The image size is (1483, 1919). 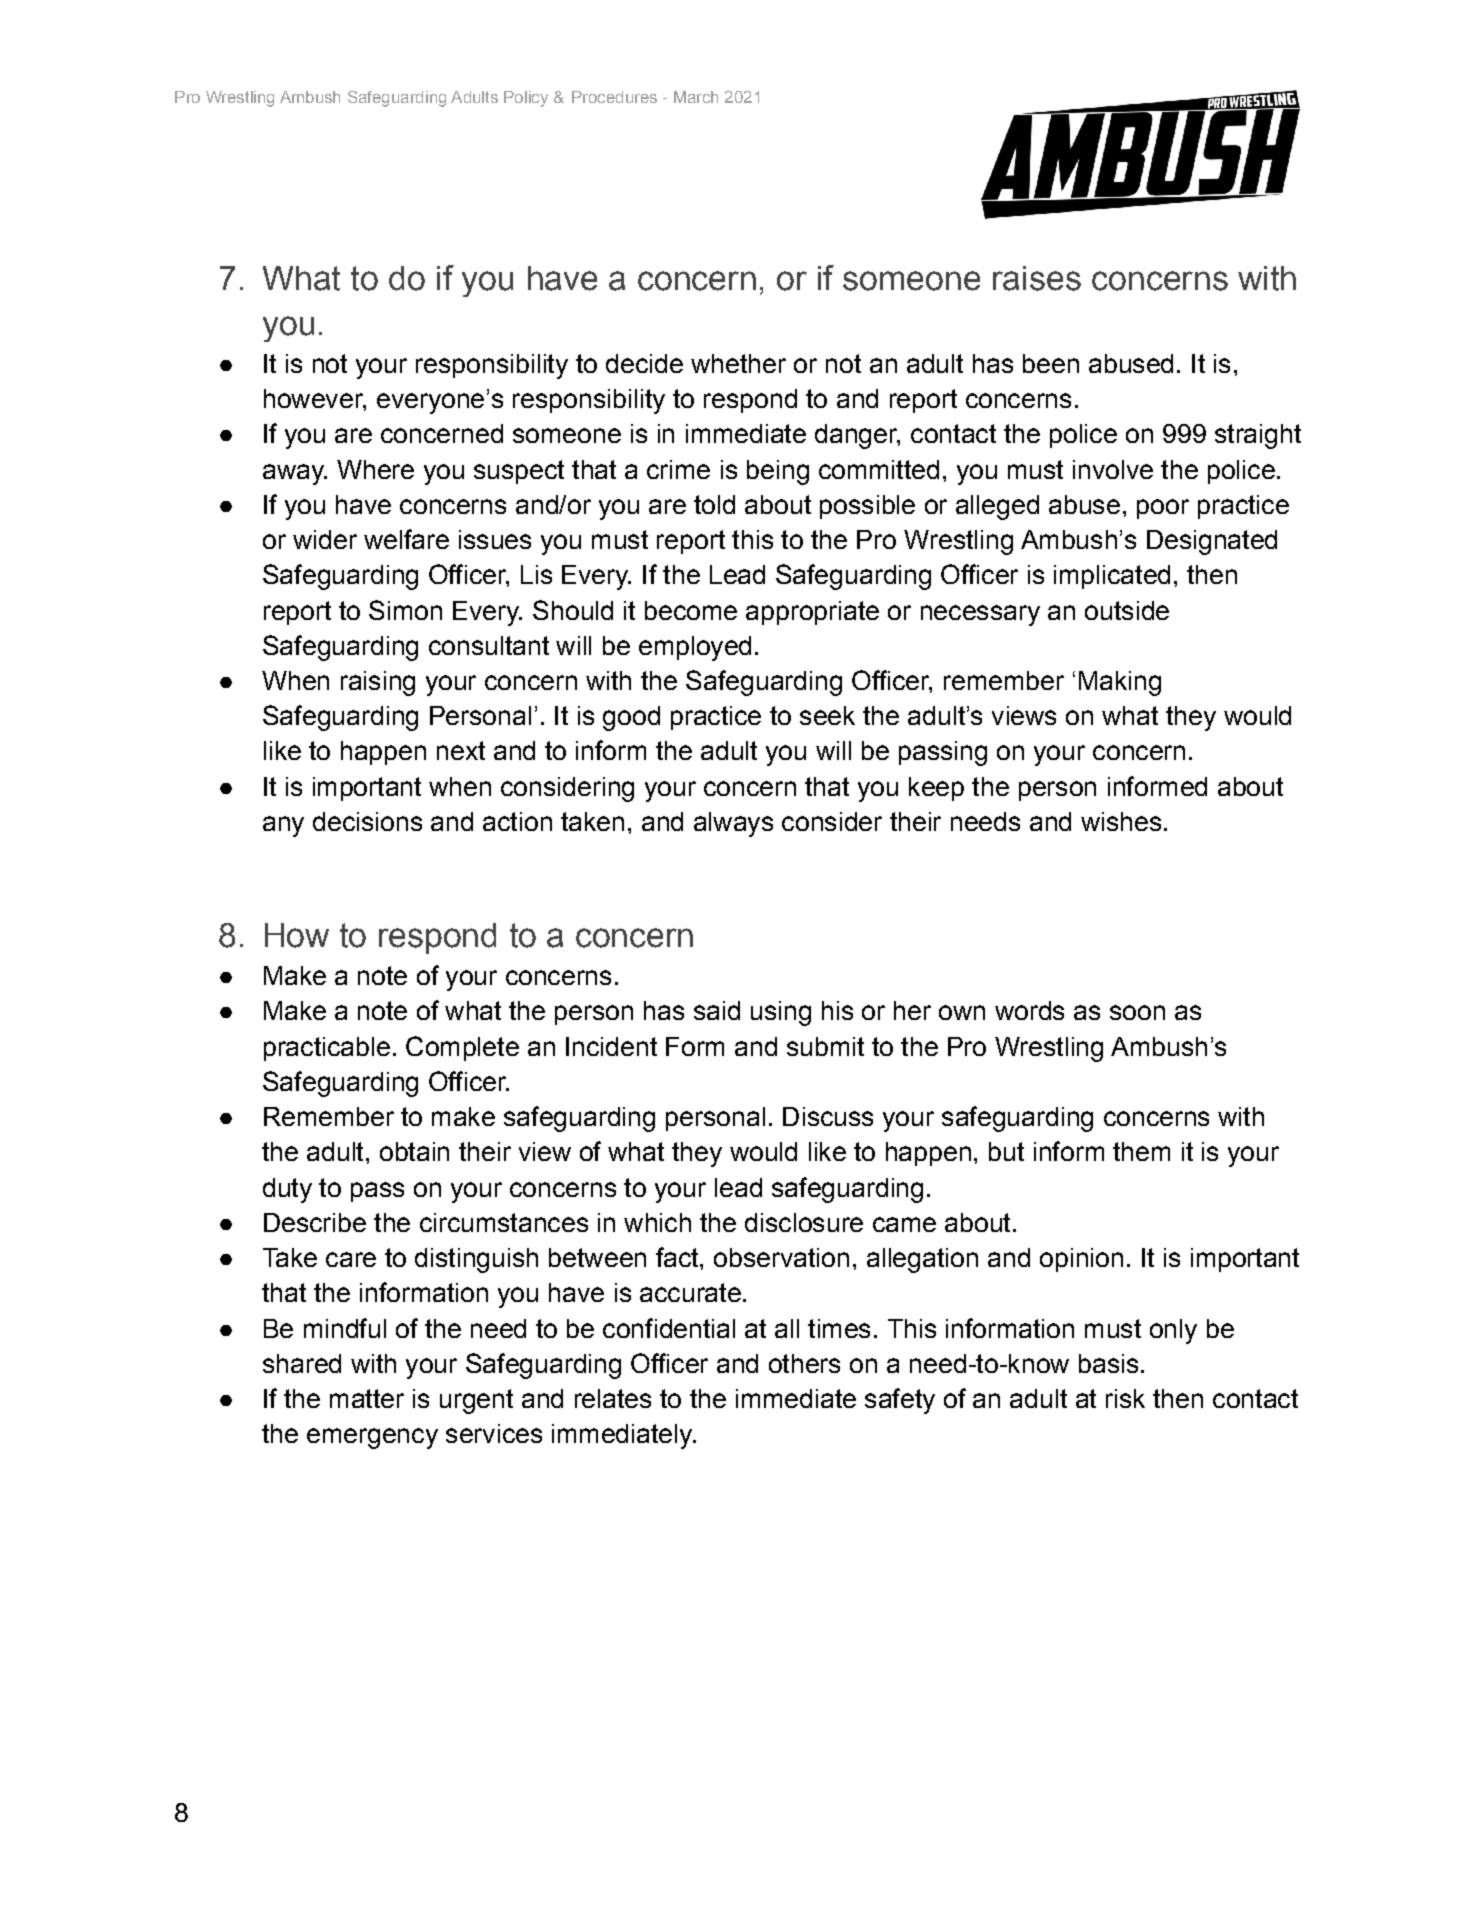 I want to click on using, so click(x=781, y=1013).
